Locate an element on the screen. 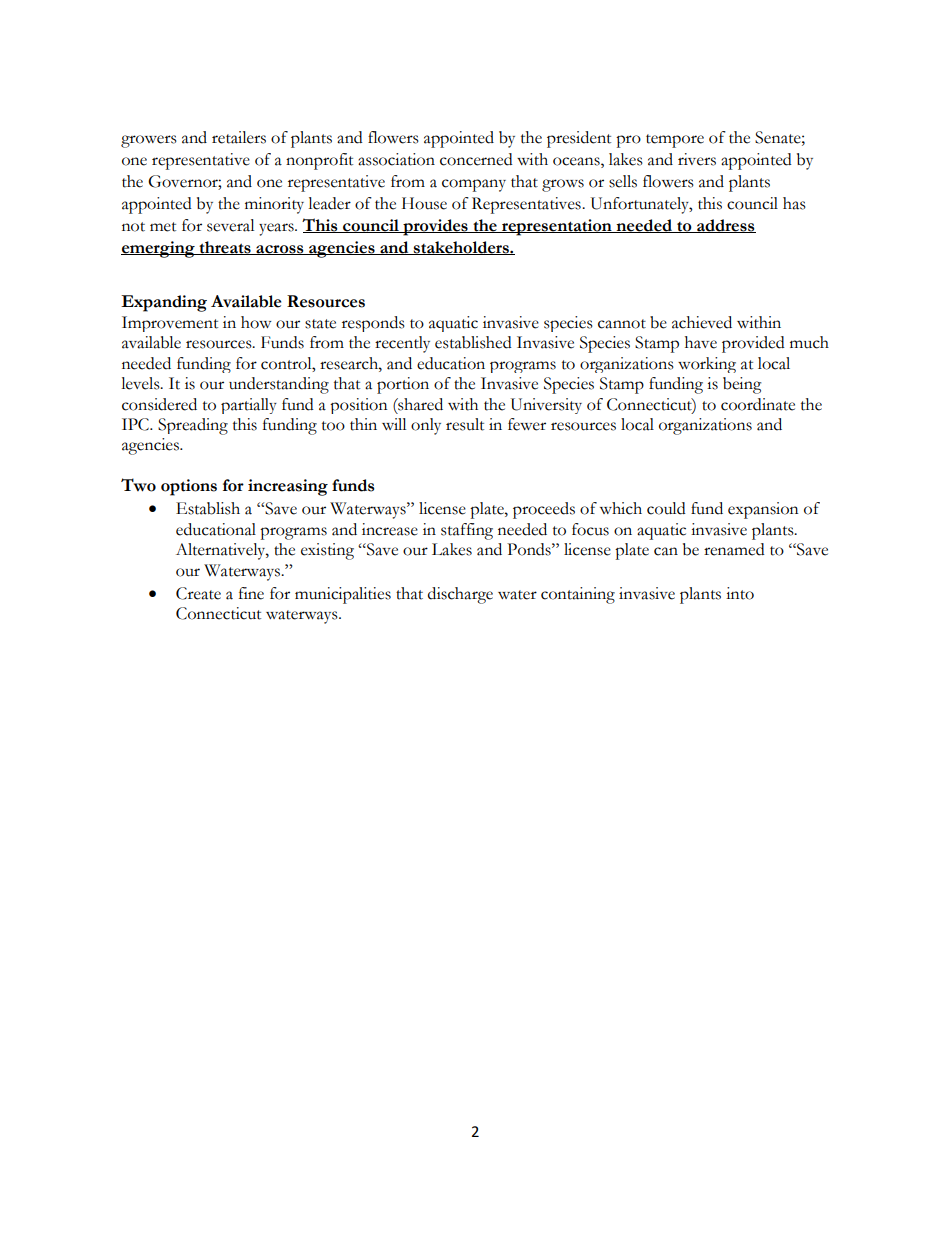  rivers is located at coordinates (697, 159).
